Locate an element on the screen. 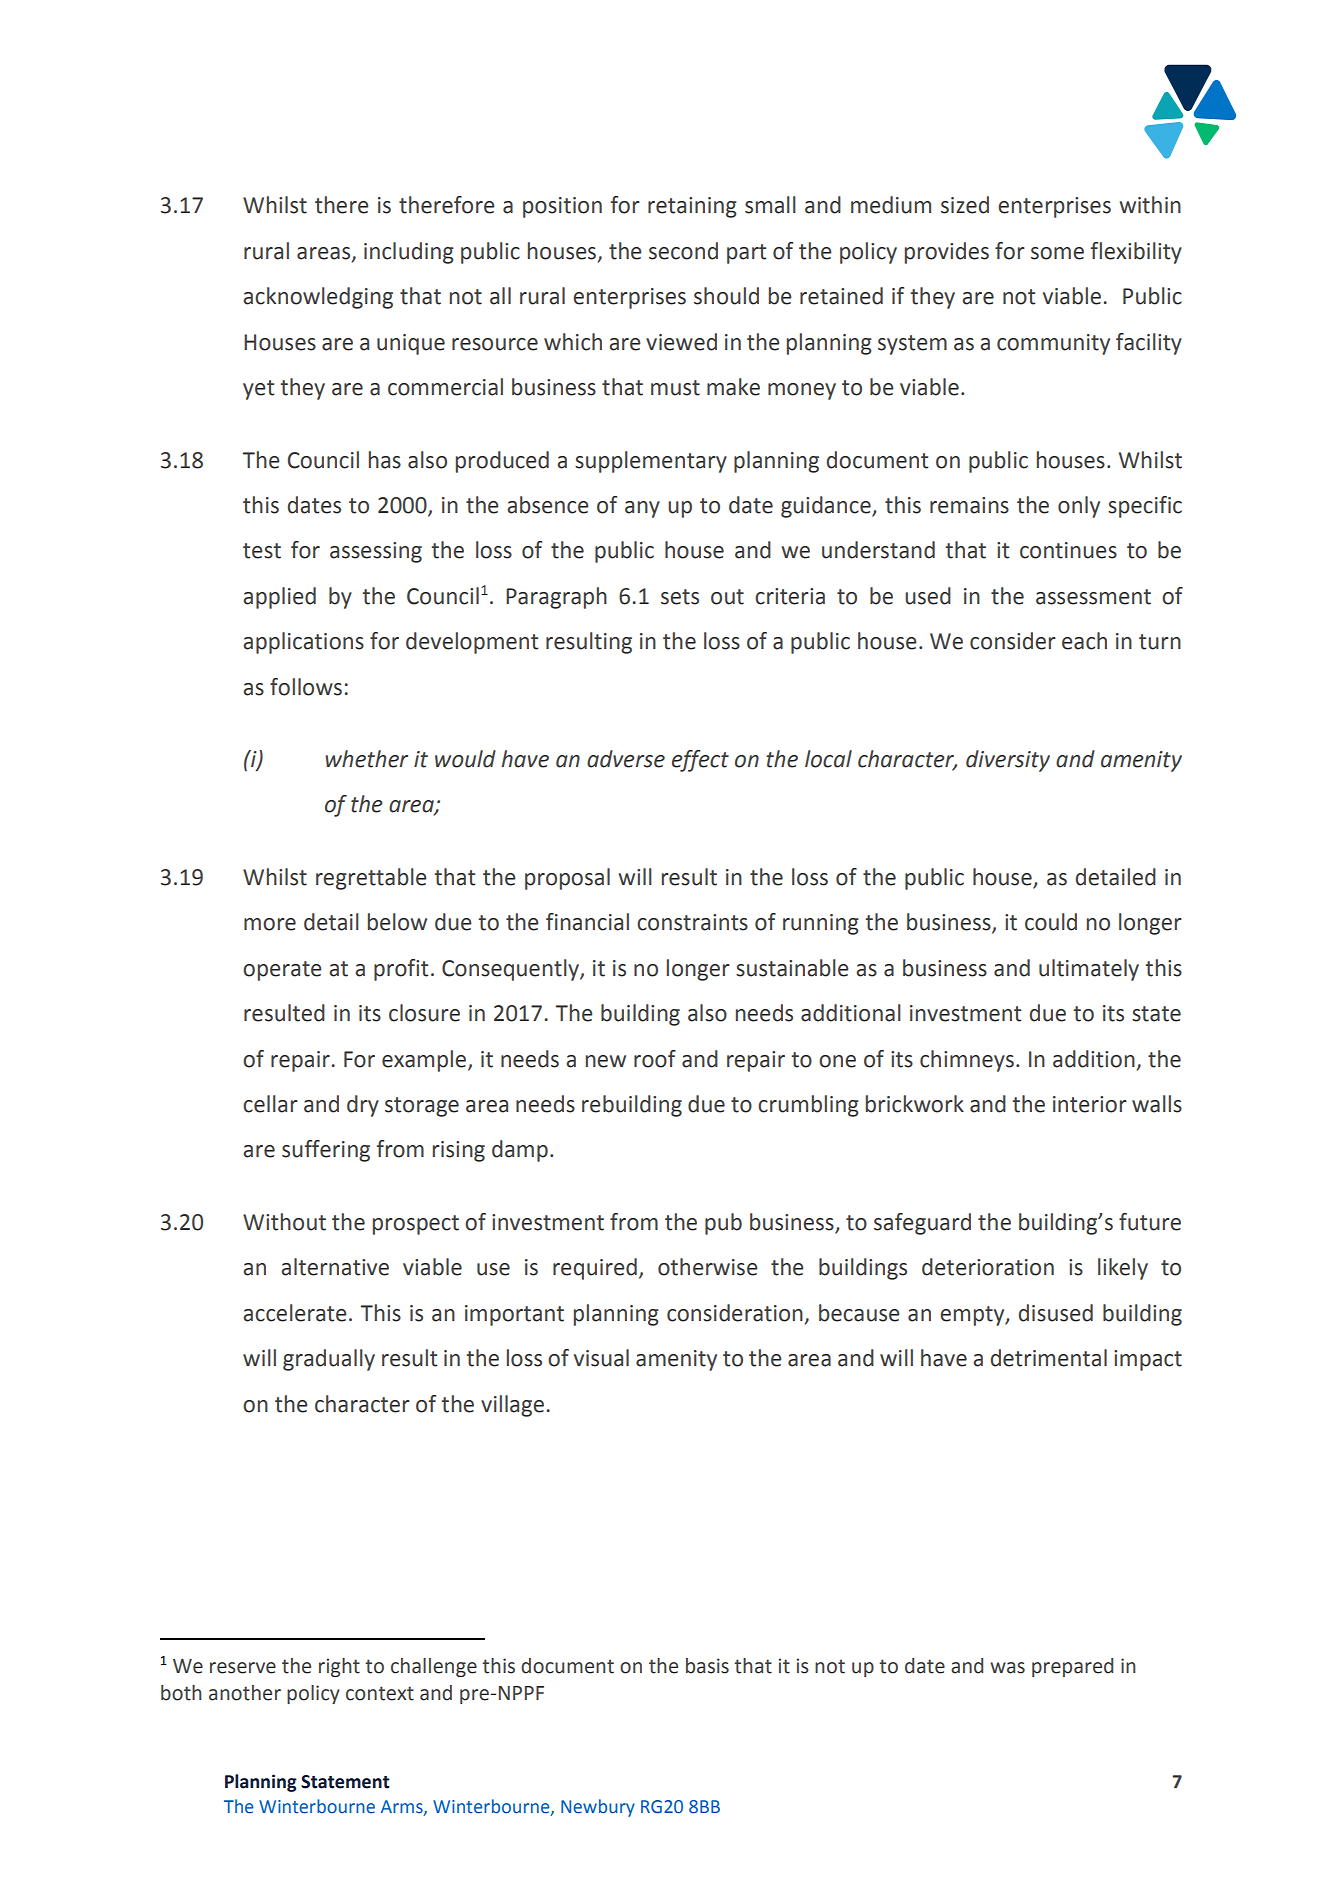  Newbury is located at coordinates (598, 1808).
